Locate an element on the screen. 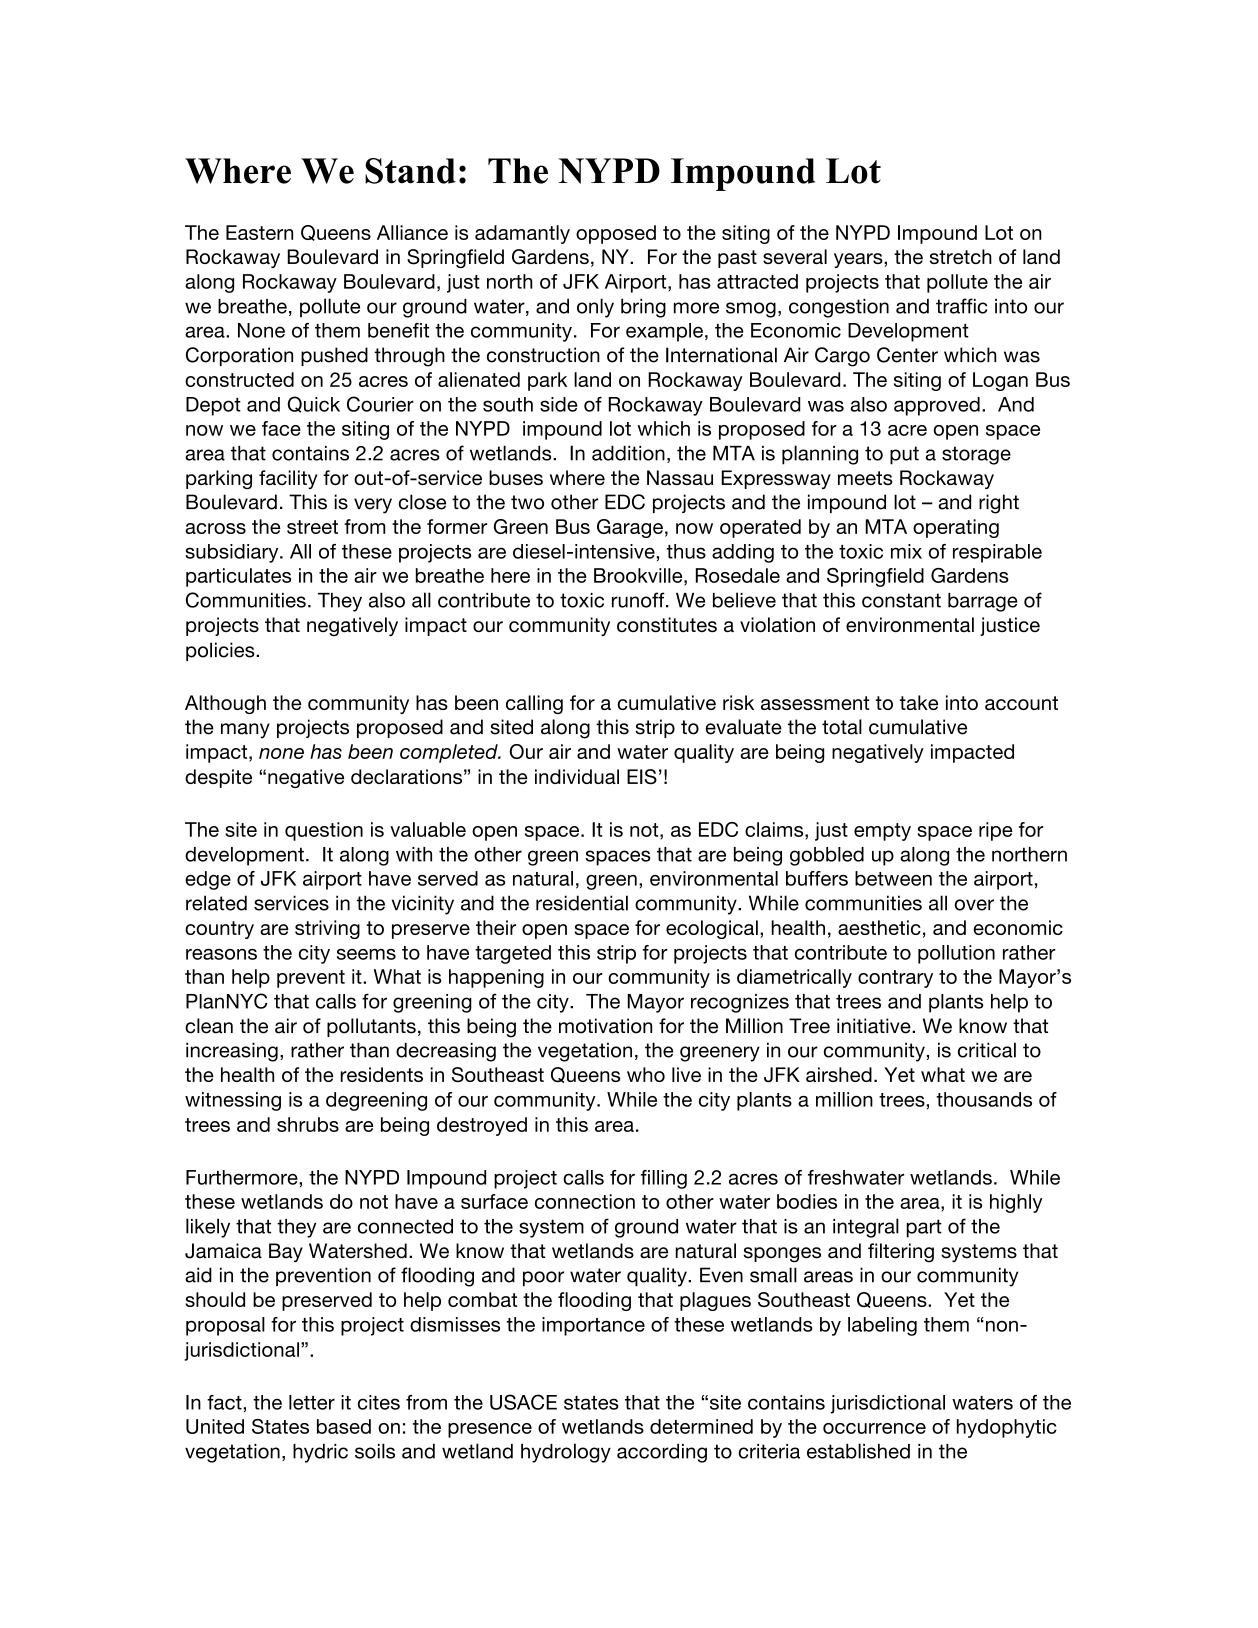  hydrology is located at coordinates (566, 1453).
